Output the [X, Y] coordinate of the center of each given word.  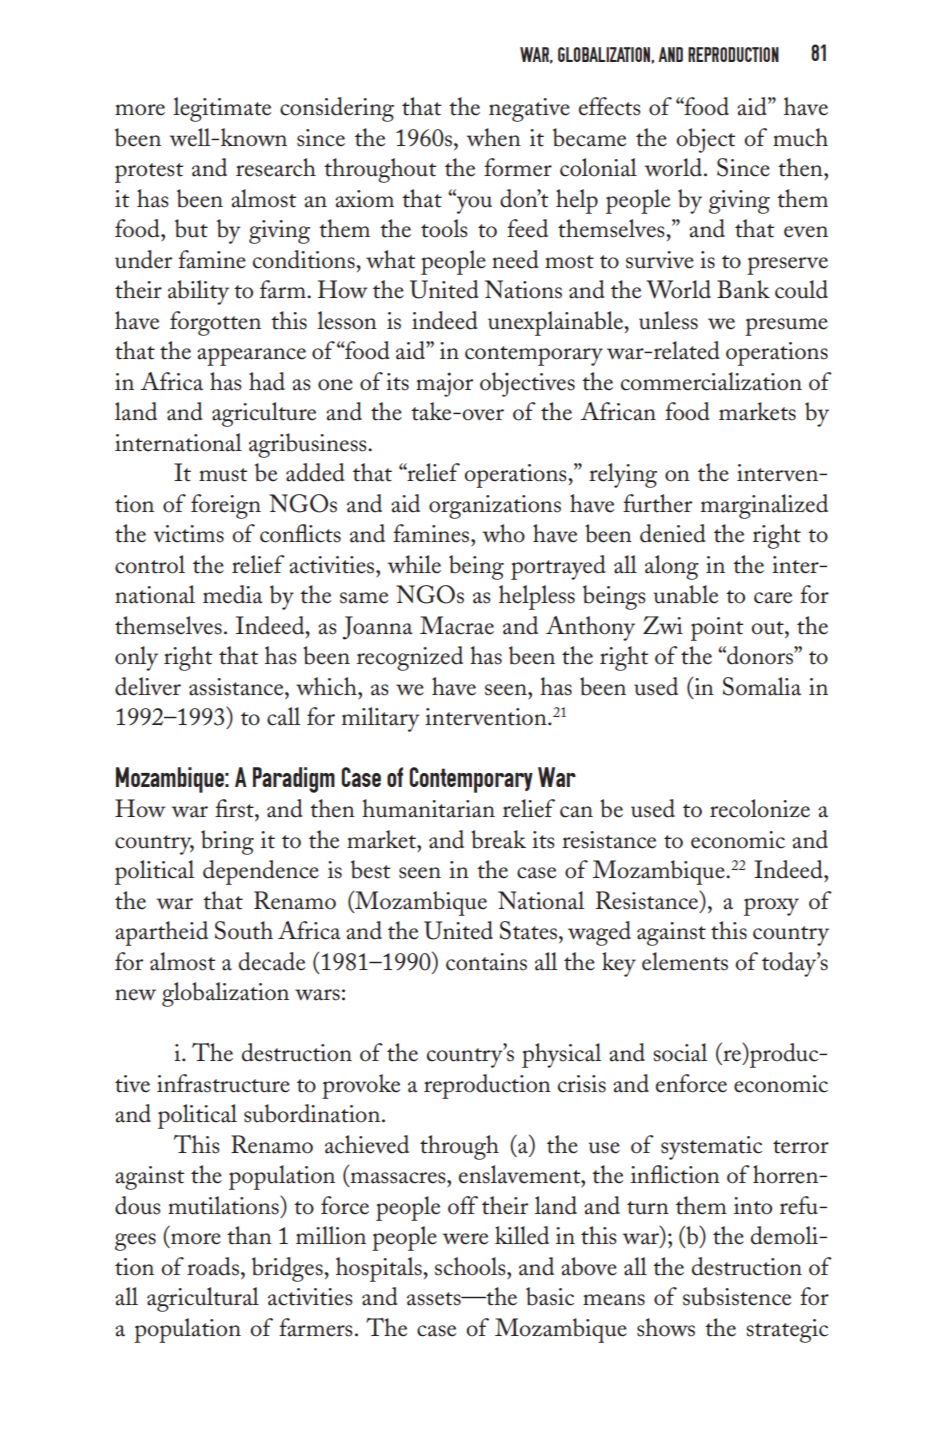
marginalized [764, 506]
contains [486, 962]
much [800, 137]
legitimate [222, 109]
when [494, 137]
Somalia [762, 686]
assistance [237, 687]
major [444, 384]
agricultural [203, 1299]
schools [471, 1266]
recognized [410, 658]
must [223, 475]
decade [272, 961]
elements [685, 961]
